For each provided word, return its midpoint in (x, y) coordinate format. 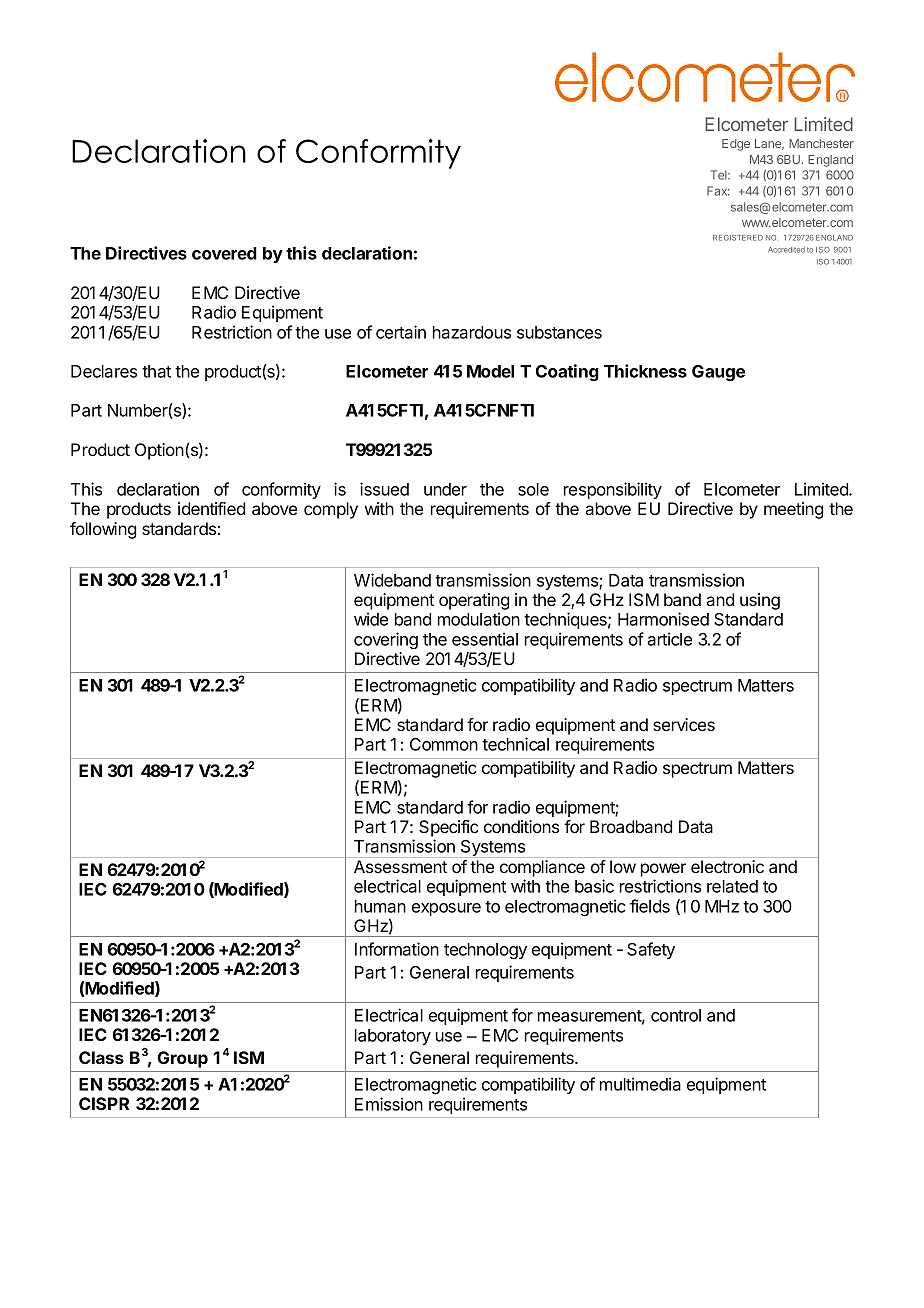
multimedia (640, 1084)
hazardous (472, 332)
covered (224, 253)
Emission (389, 1104)
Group (183, 1059)
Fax (718, 191)
